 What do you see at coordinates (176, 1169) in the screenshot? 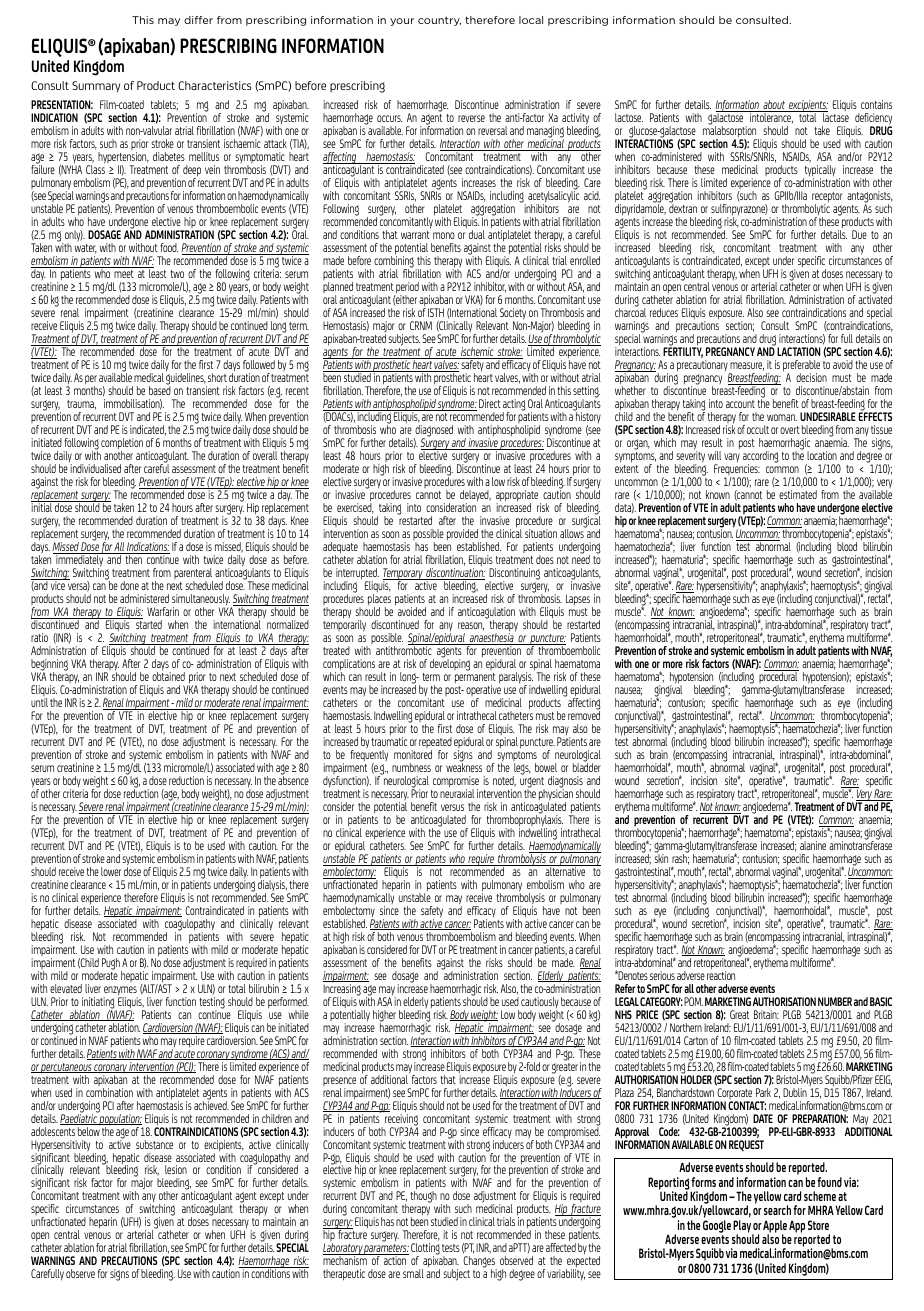
I see `lesion` at bounding box center [176, 1169].
